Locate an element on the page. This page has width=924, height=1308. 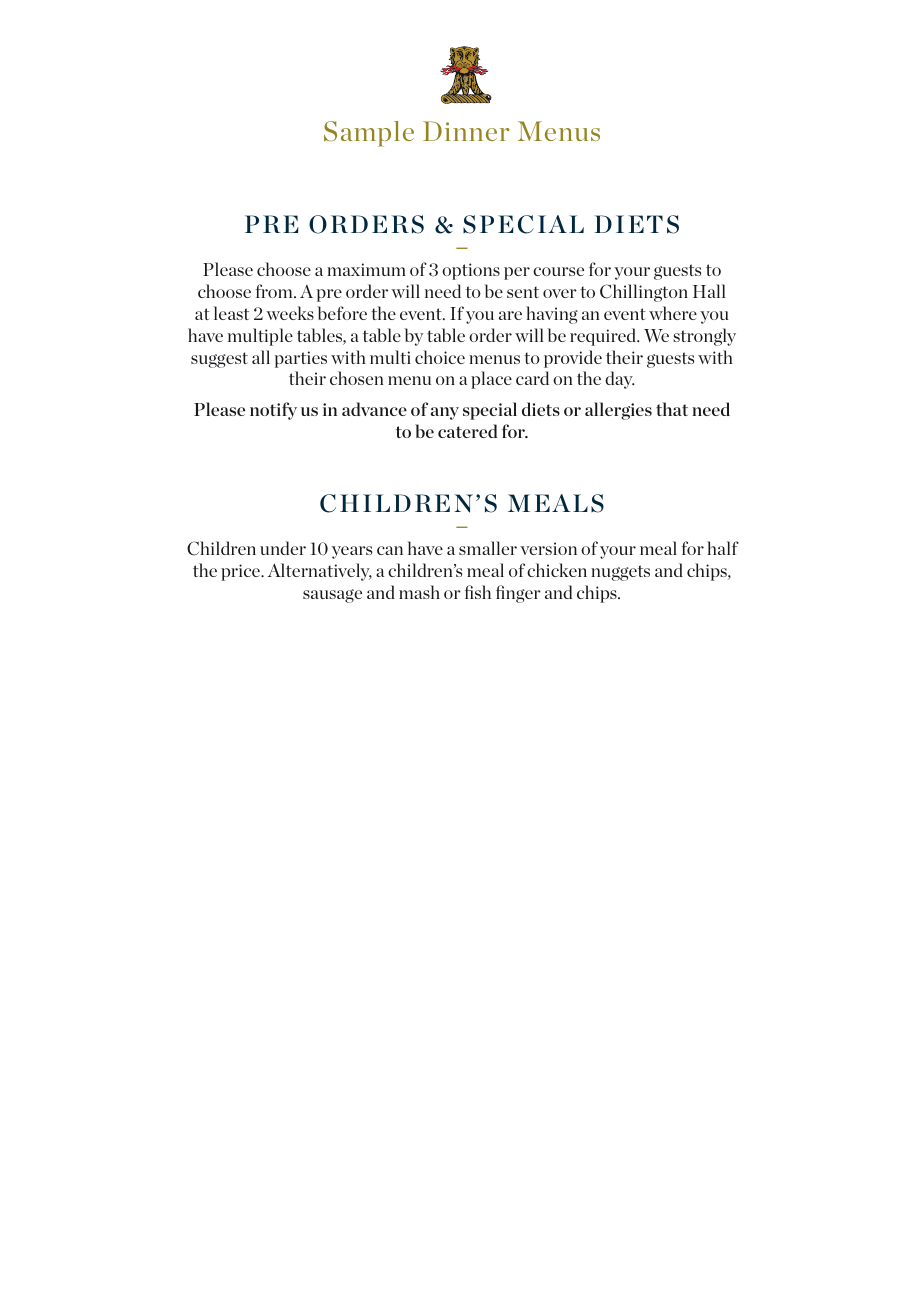
price is located at coordinates (242, 572).
